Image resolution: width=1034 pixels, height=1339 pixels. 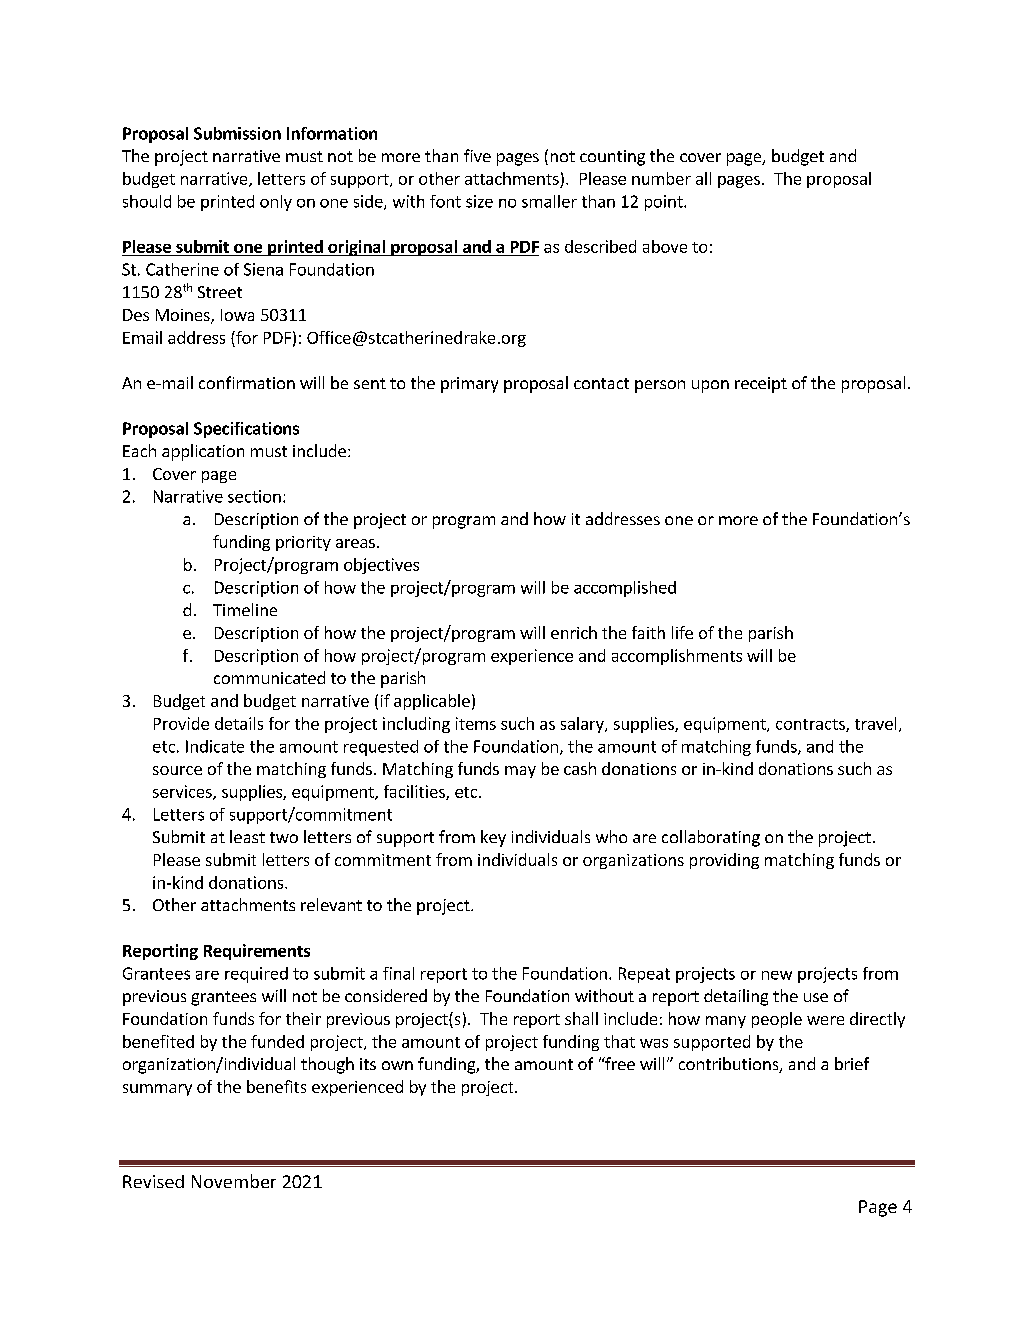 I want to click on number, so click(x=661, y=178).
